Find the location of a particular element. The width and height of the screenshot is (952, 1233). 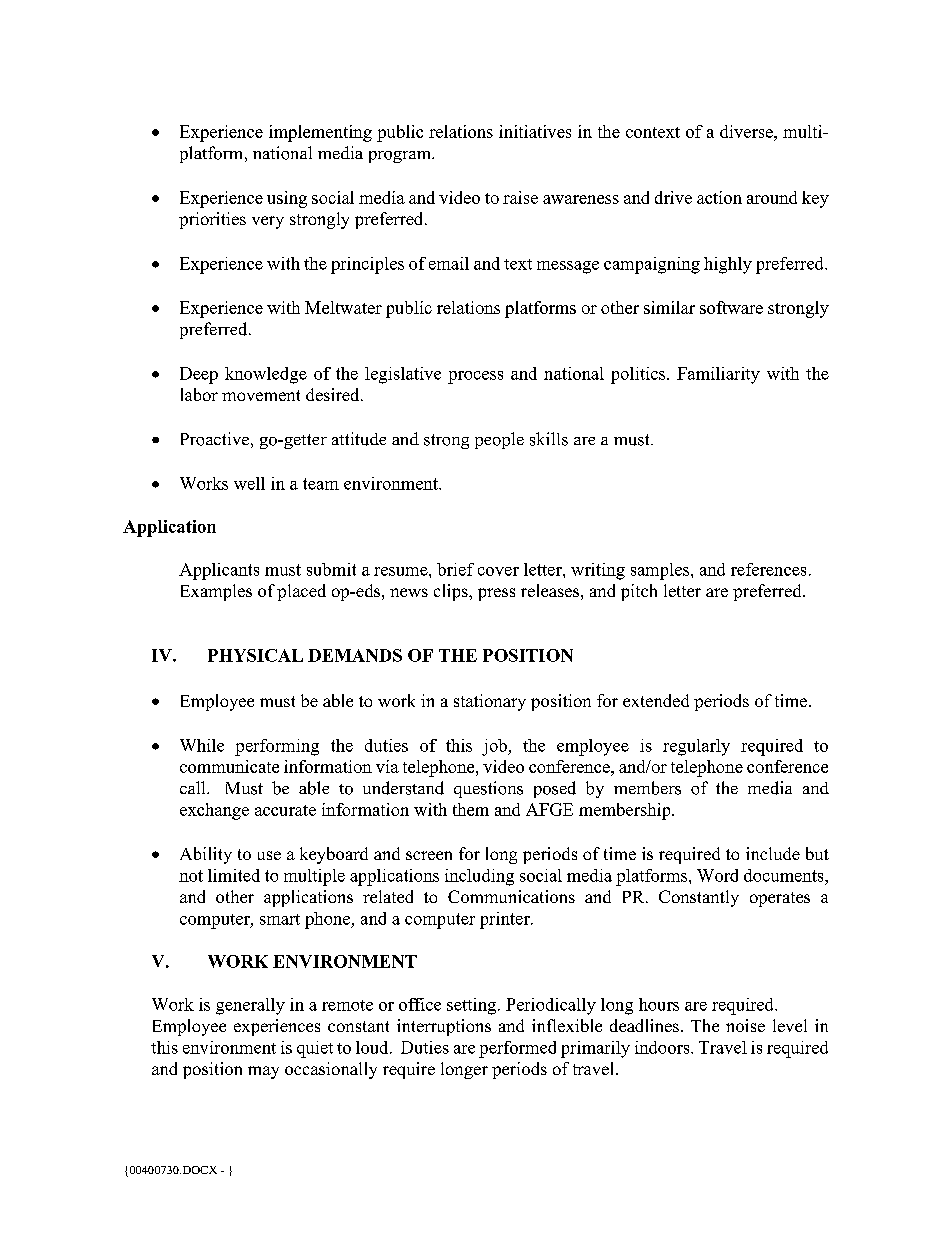

them is located at coordinates (471, 809).
